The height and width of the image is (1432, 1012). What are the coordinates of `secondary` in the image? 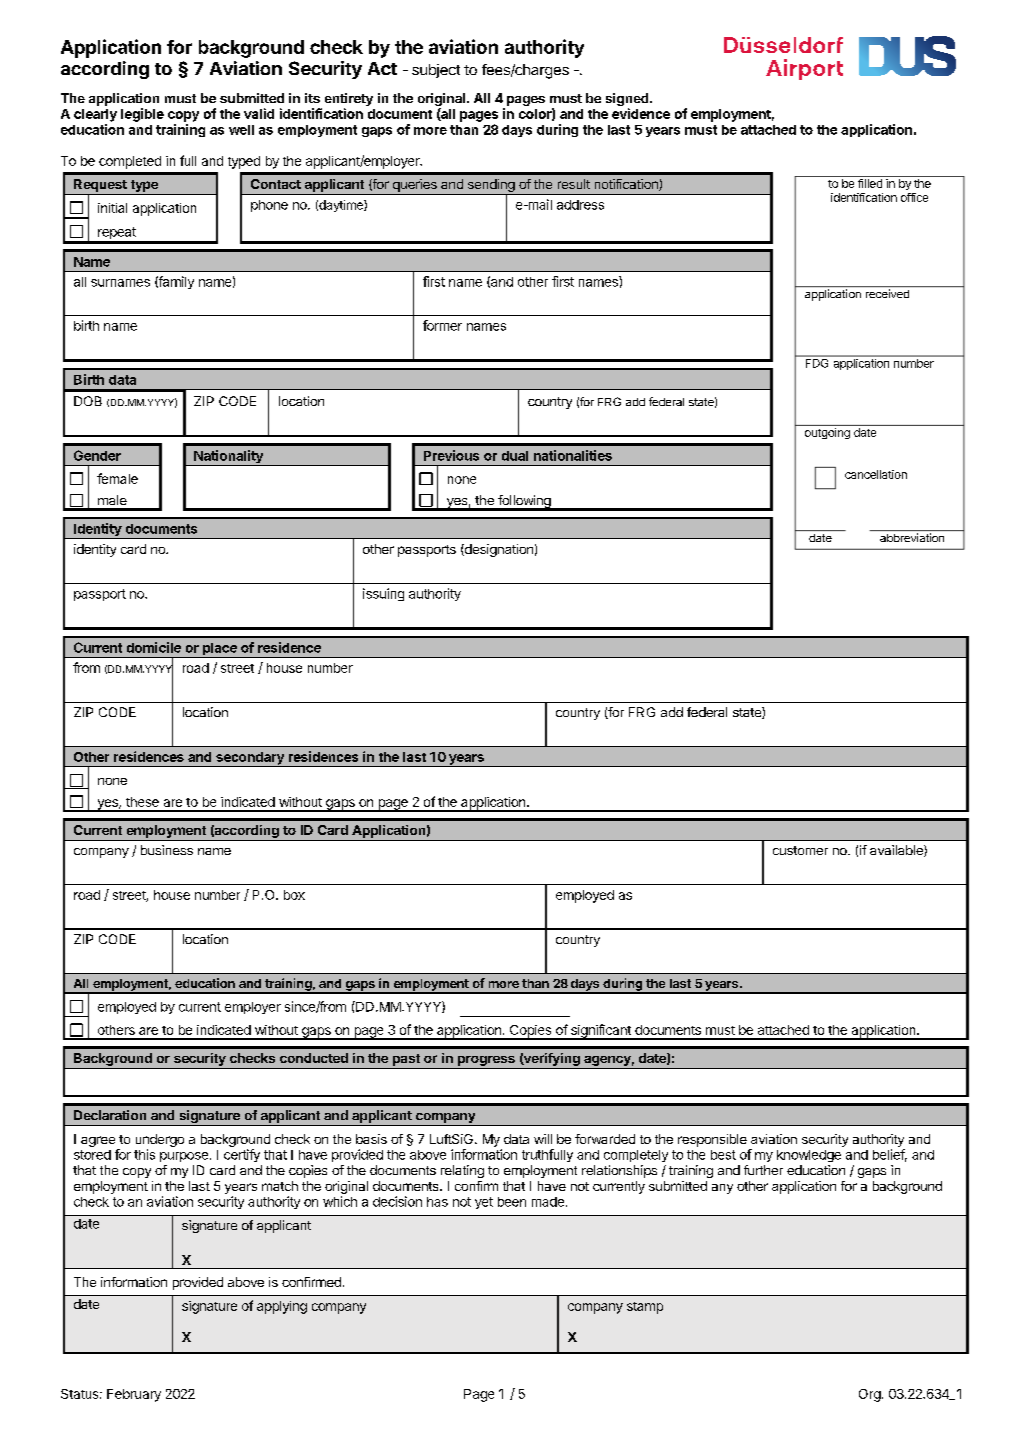 It's located at (250, 759).
